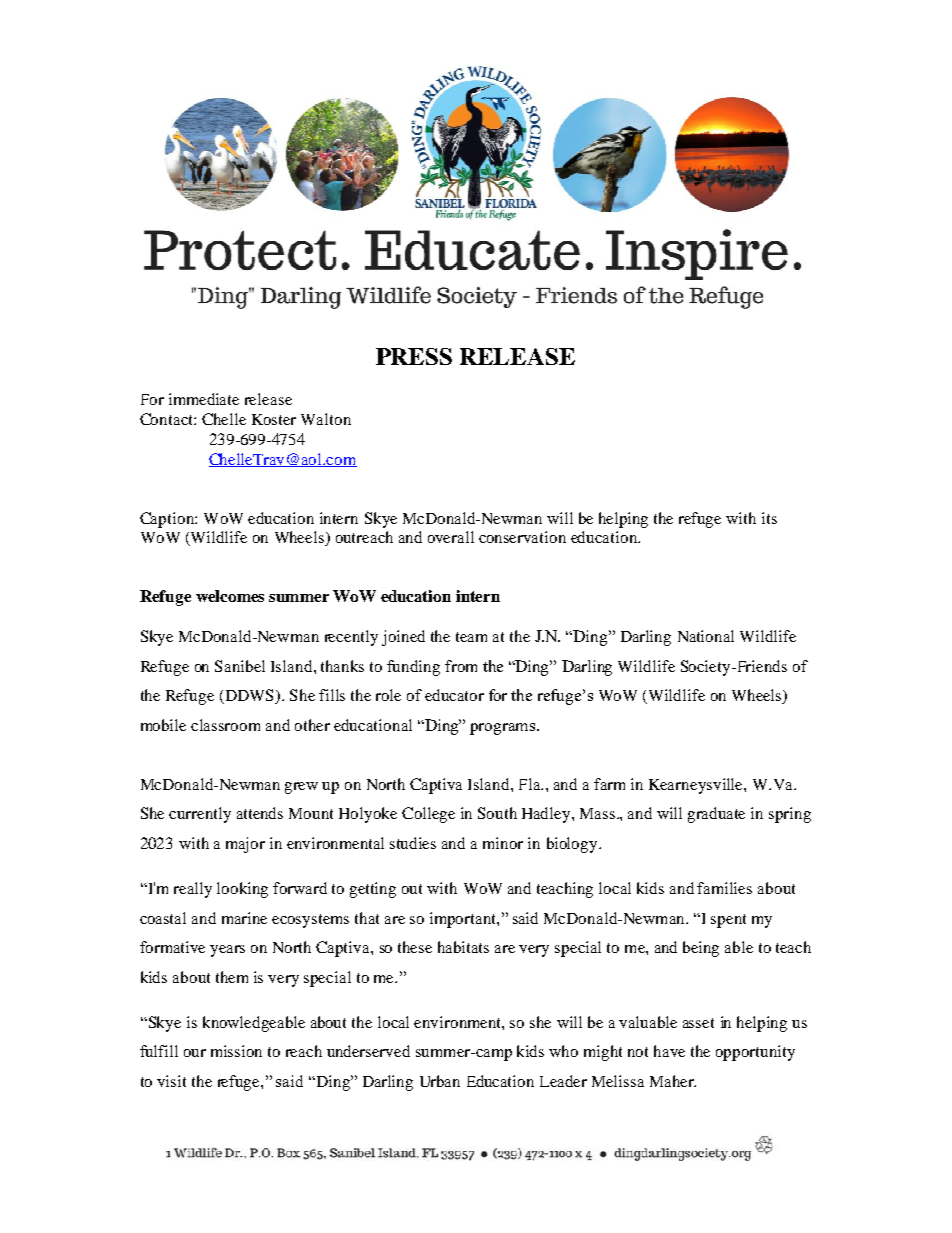 Image resolution: width=952 pixels, height=1233 pixels. I want to click on its, so click(769, 518).
